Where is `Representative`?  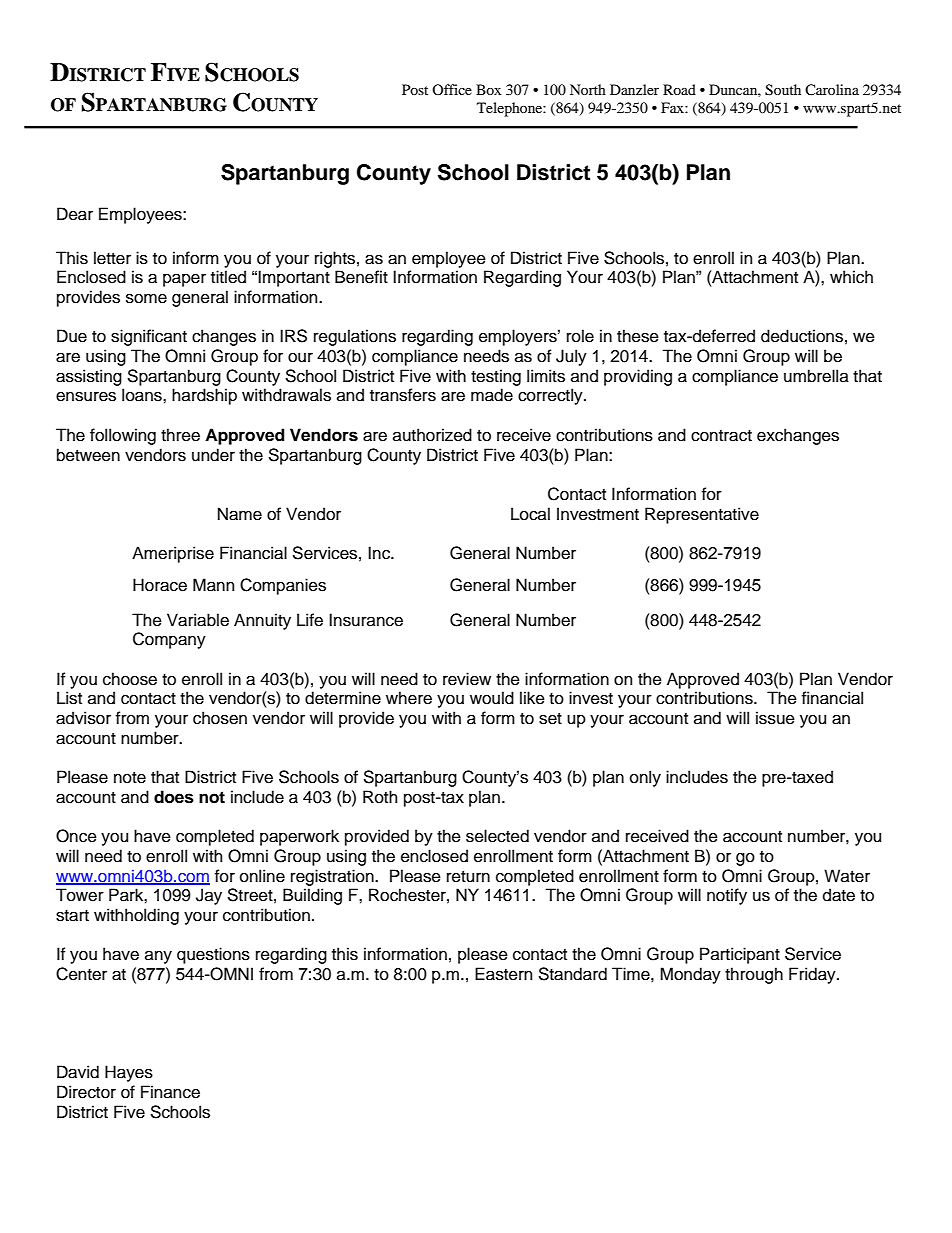 Representative is located at coordinates (702, 515).
